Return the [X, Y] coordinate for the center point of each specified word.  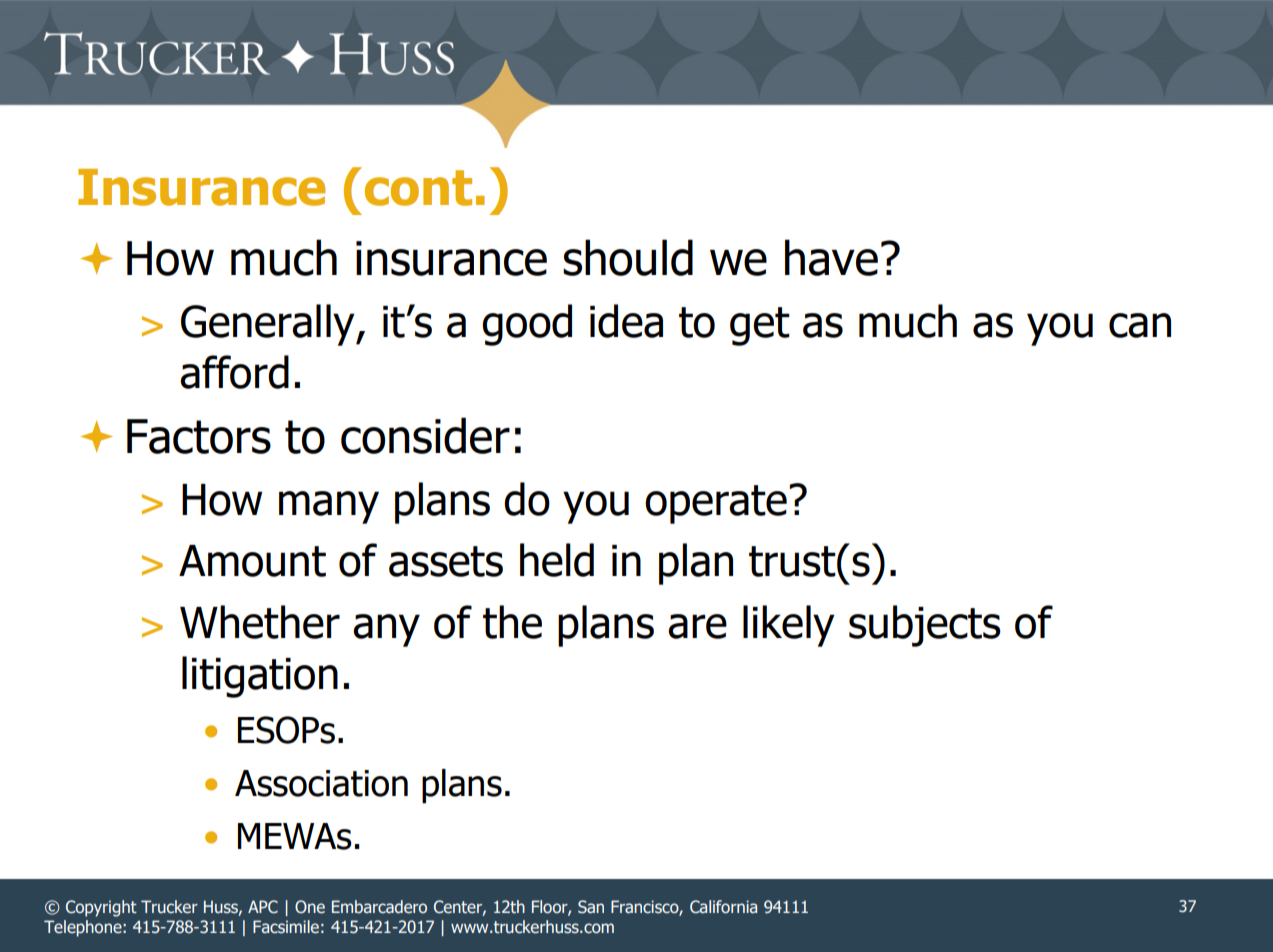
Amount [252, 561]
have [831, 257]
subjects [925, 626]
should [628, 257]
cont [418, 188]
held [557, 560]
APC [263, 907]
